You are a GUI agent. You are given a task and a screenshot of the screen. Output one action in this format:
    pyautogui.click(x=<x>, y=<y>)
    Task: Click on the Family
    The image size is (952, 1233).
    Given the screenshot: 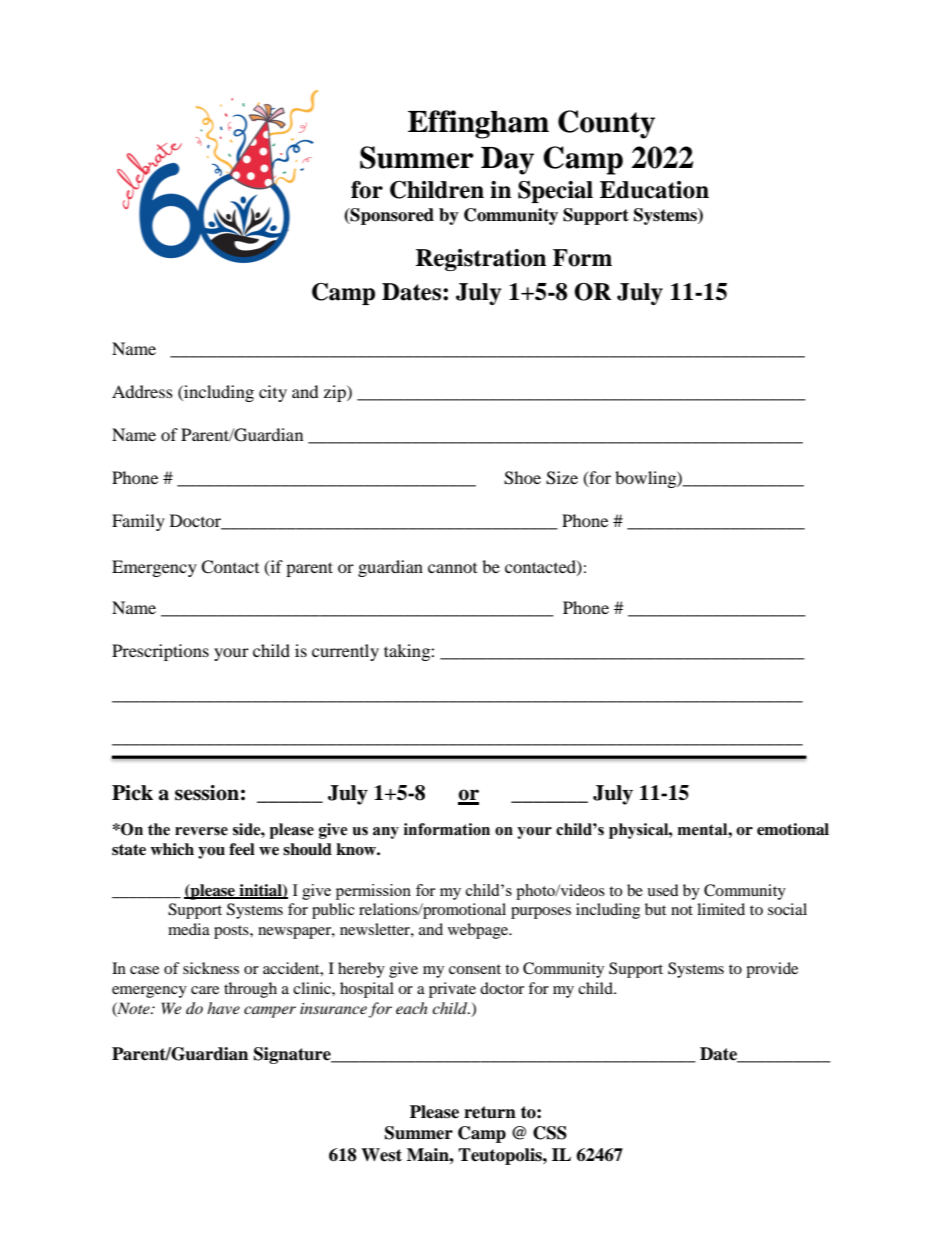 What is the action you would take?
    pyautogui.click(x=138, y=522)
